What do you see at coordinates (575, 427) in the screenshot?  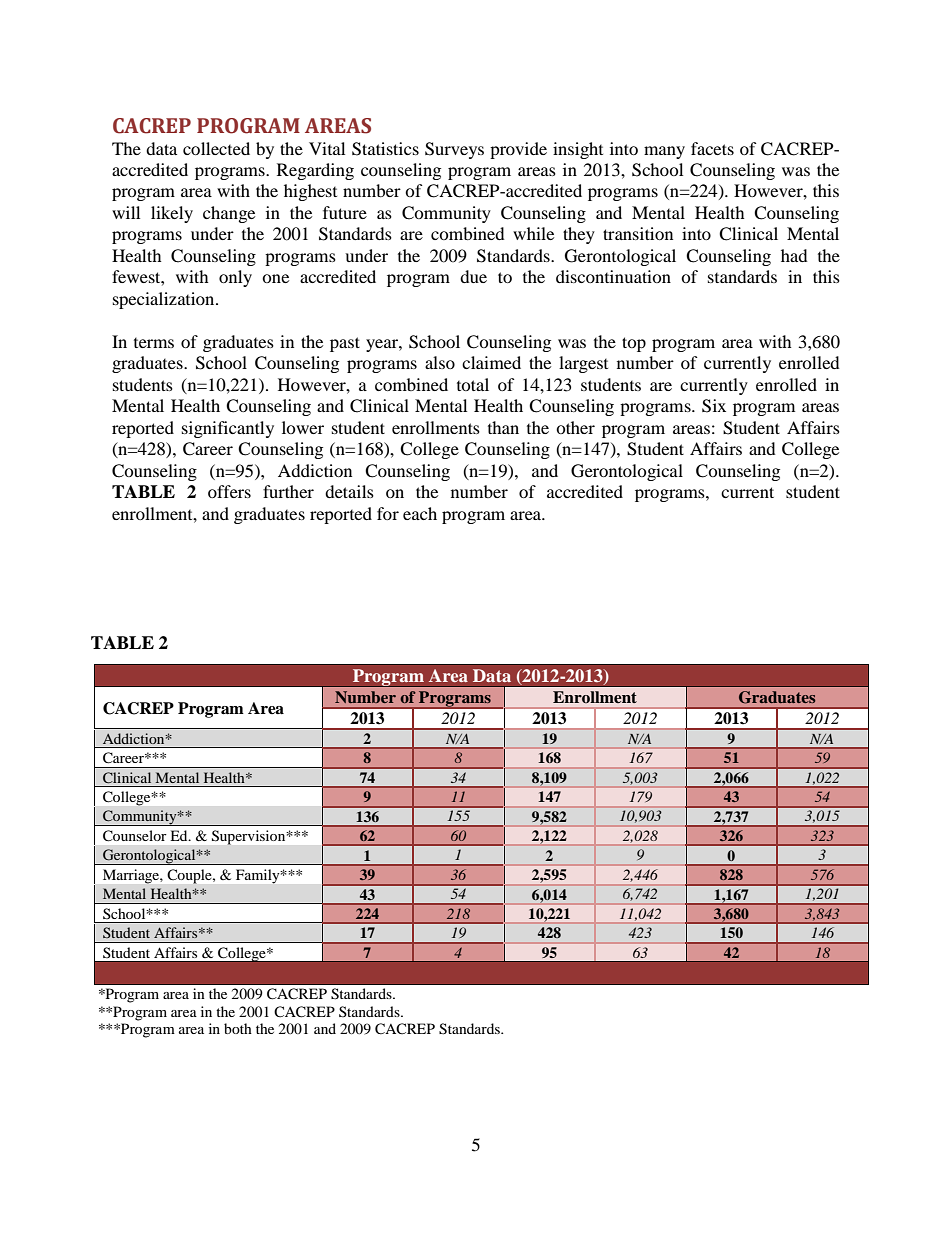 I see `other` at bounding box center [575, 427].
